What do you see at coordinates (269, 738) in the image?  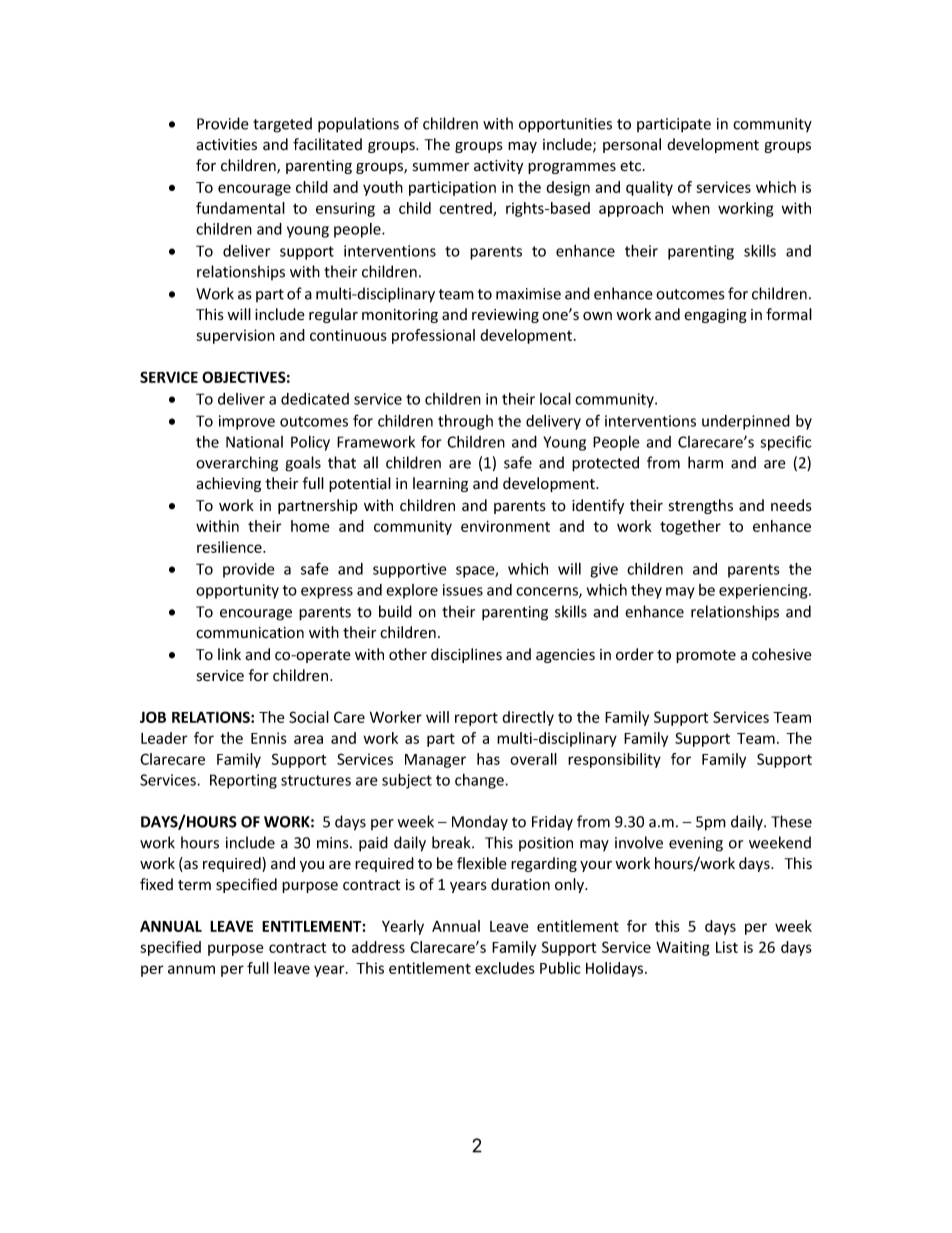 I see `Ennis` at bounding box center [269, 738].
